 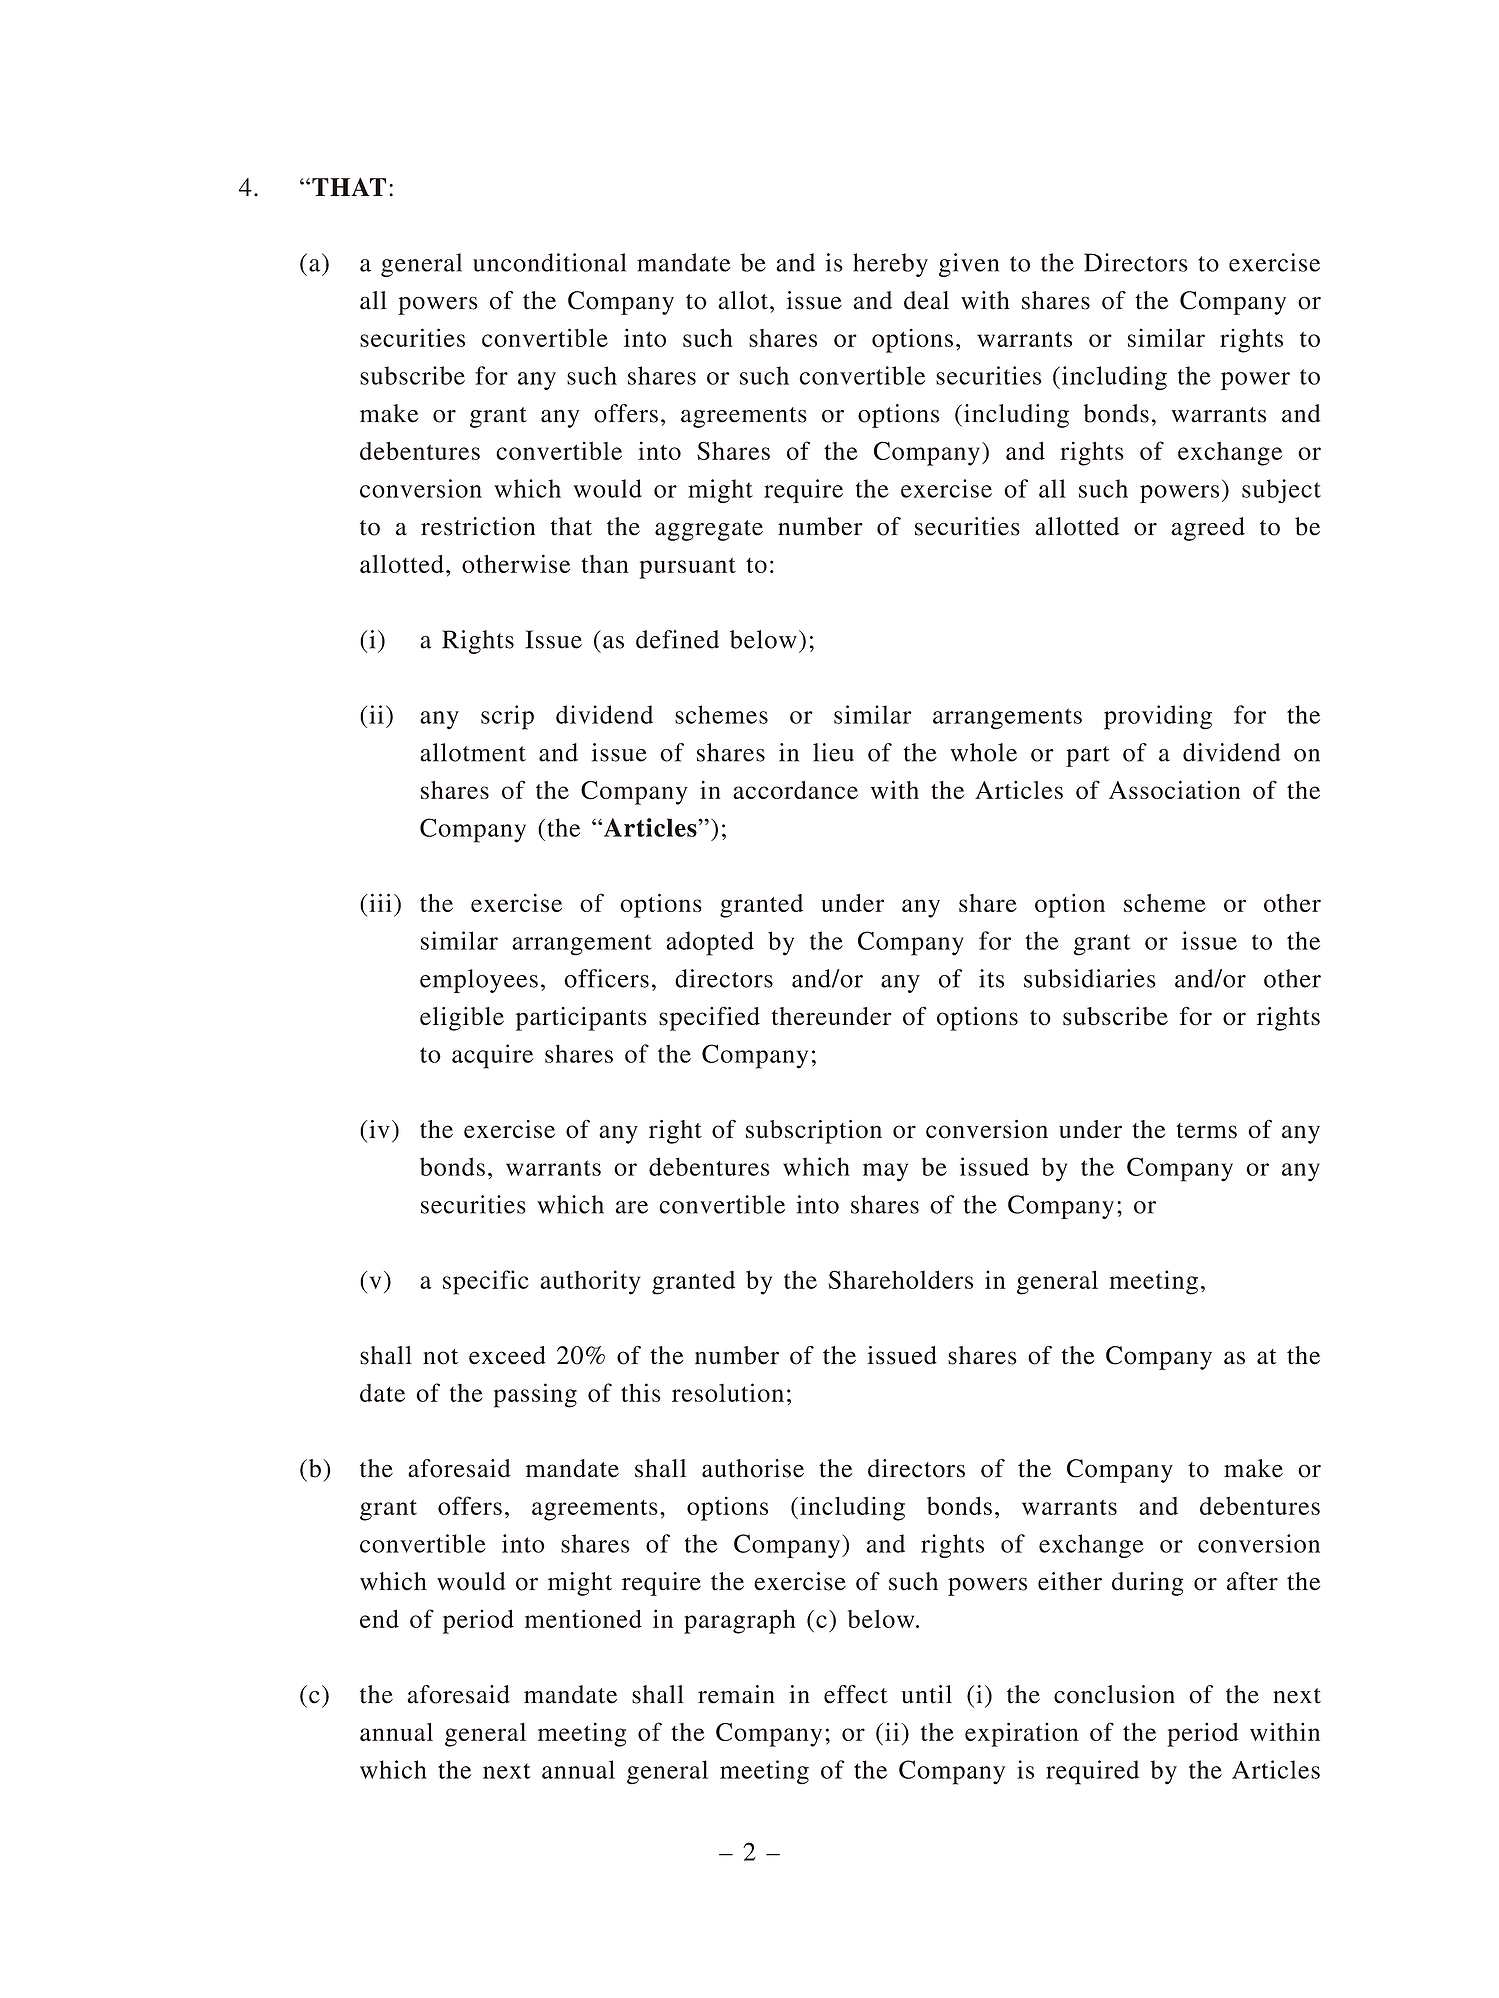 I want to click on hereby, so click(x=890, y=265).
